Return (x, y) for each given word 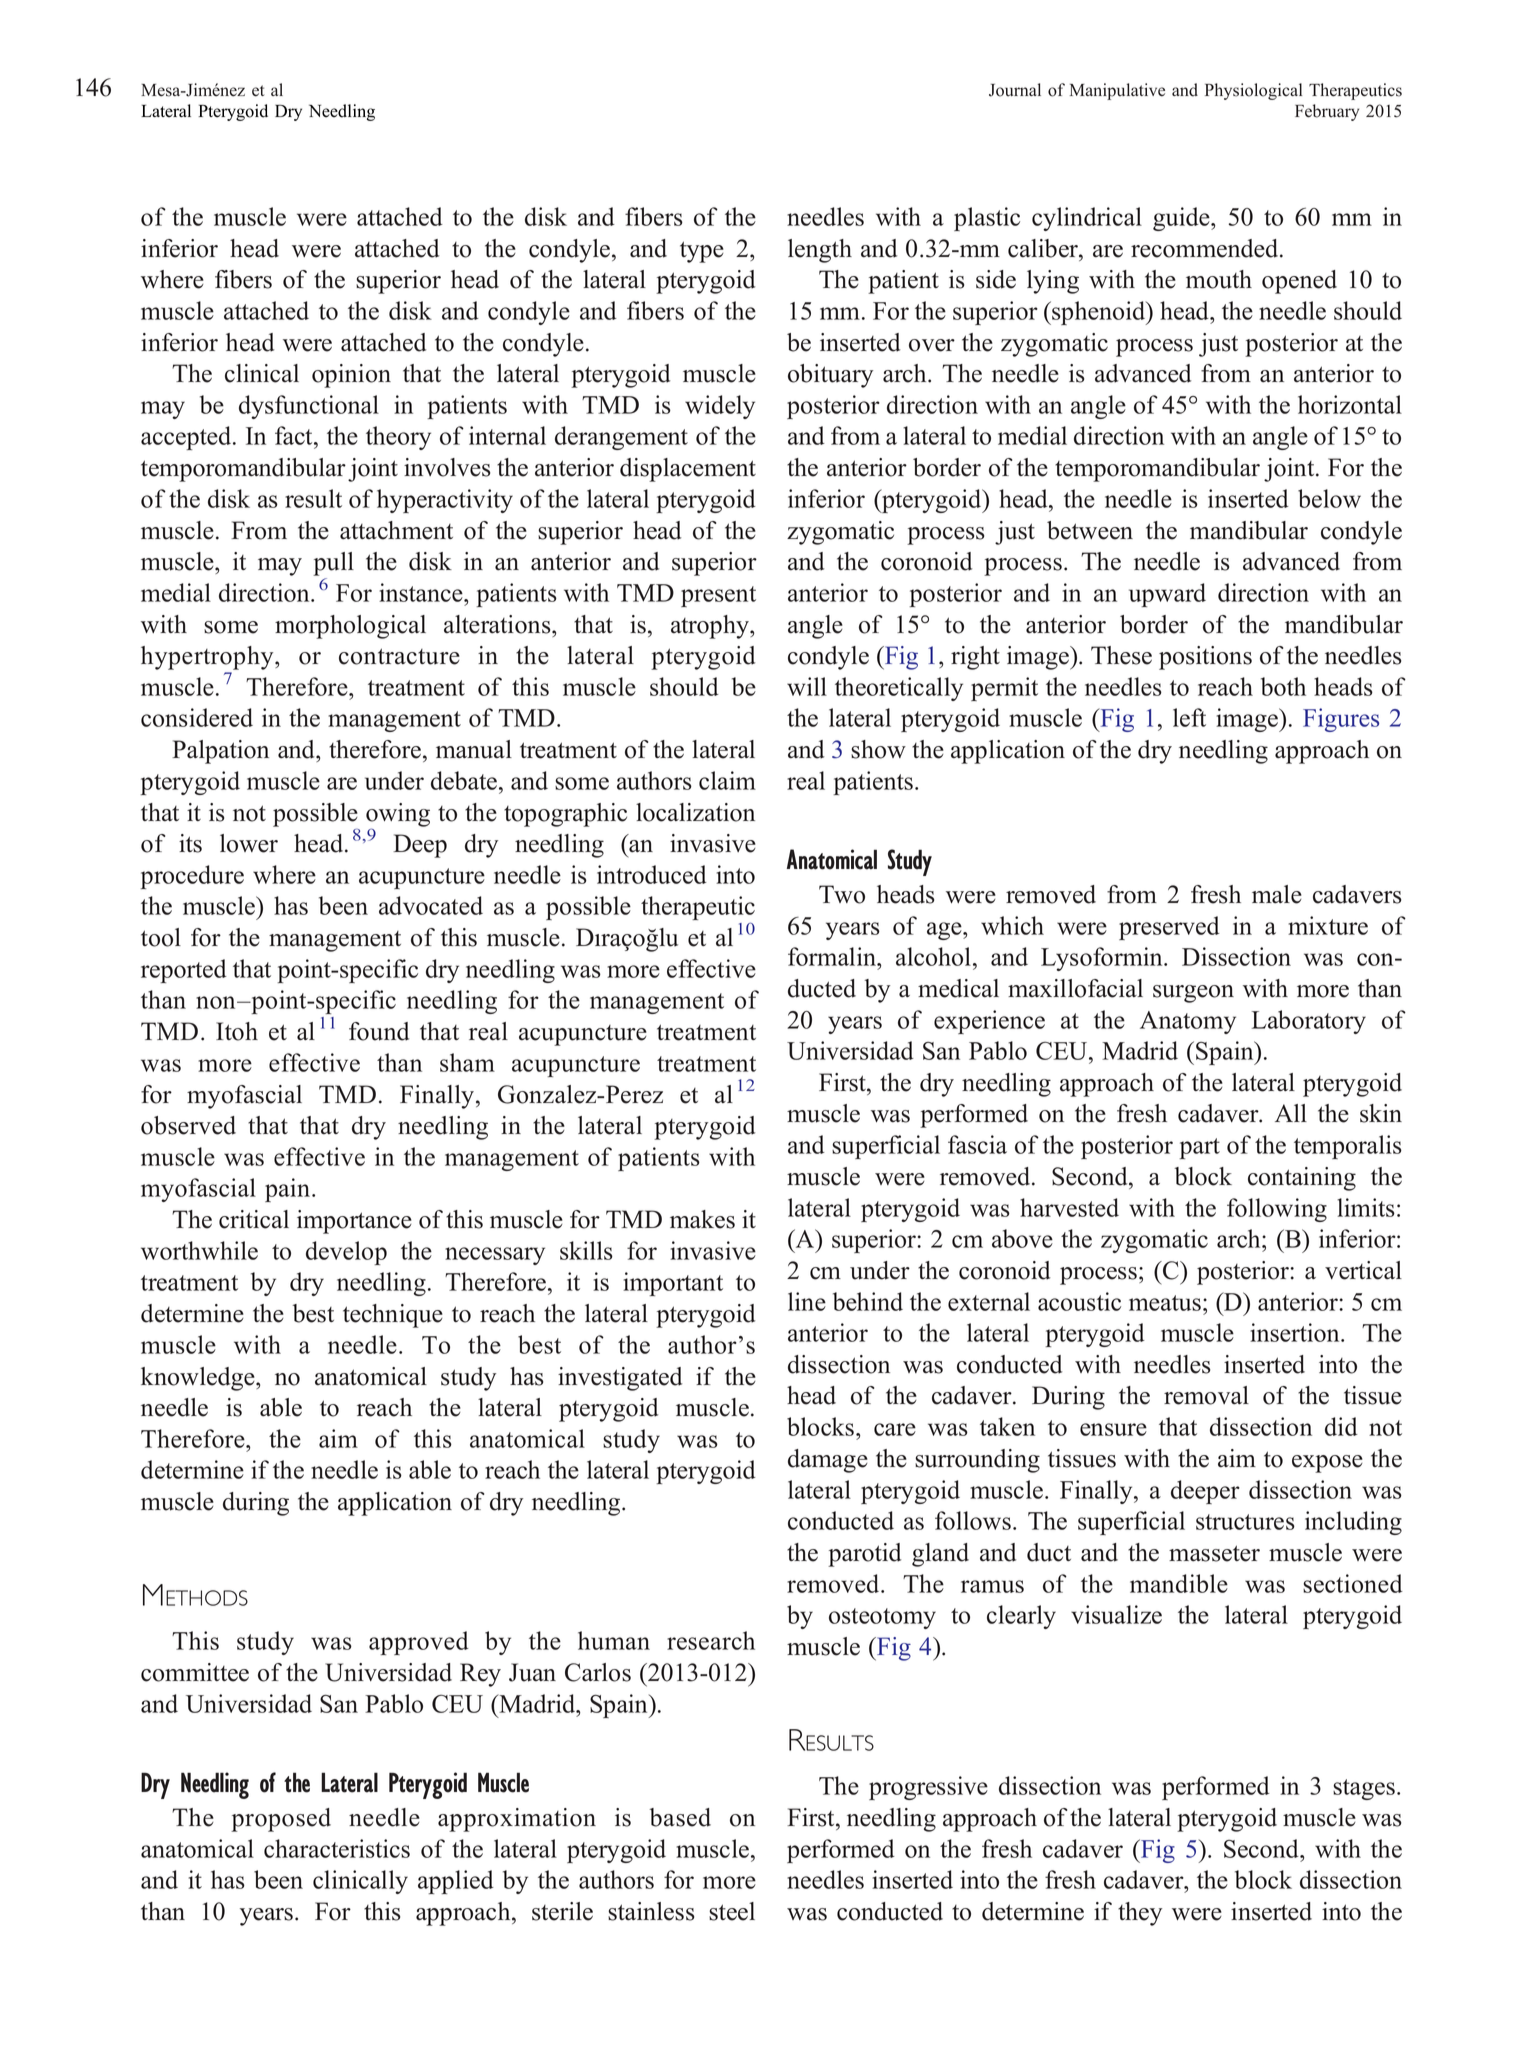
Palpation (220, 752)
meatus (1165, 1303)
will (807, 686)
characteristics (337, 1848)
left (1189, 717)
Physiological (1253, 91)
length (820, 251)
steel (732, 1911)
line (807, 1301)
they (1140, 1914)
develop (346, 1253)
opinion (351, 376)
